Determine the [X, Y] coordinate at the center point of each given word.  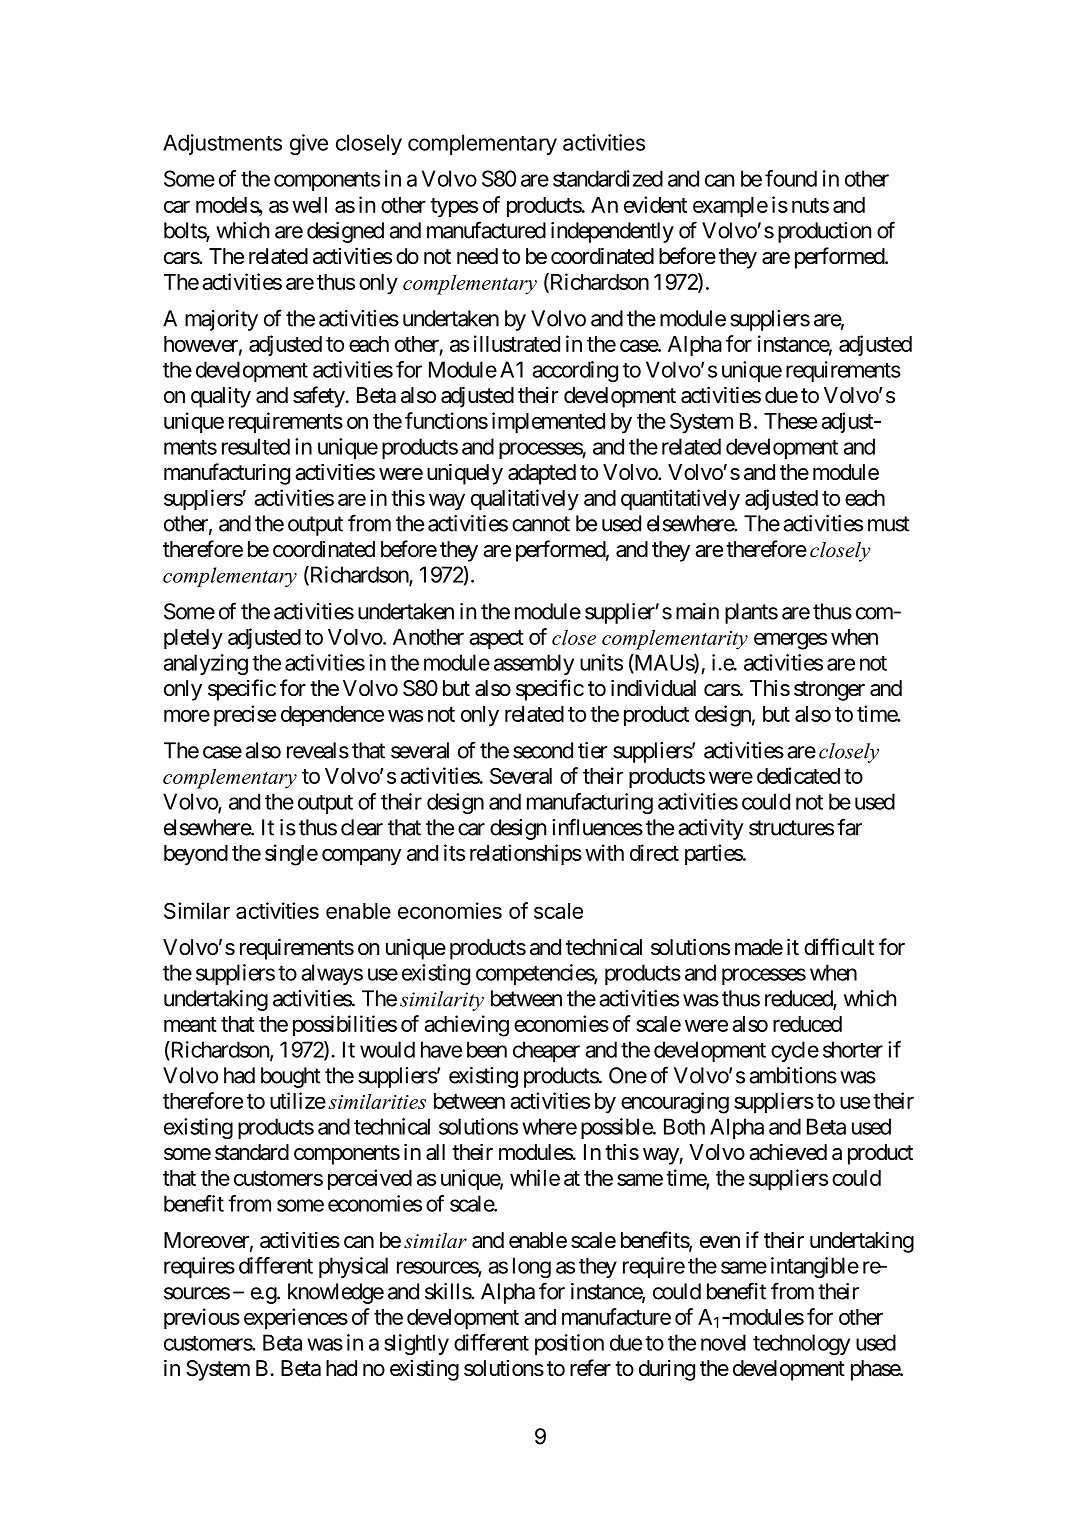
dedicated [798, 775]
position [569, 1344]
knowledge [336, 1293]
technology [801, 1344]
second [543, 750]
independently [612, 232]
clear [362, 827]
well [309, 205]
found [791, 178]
